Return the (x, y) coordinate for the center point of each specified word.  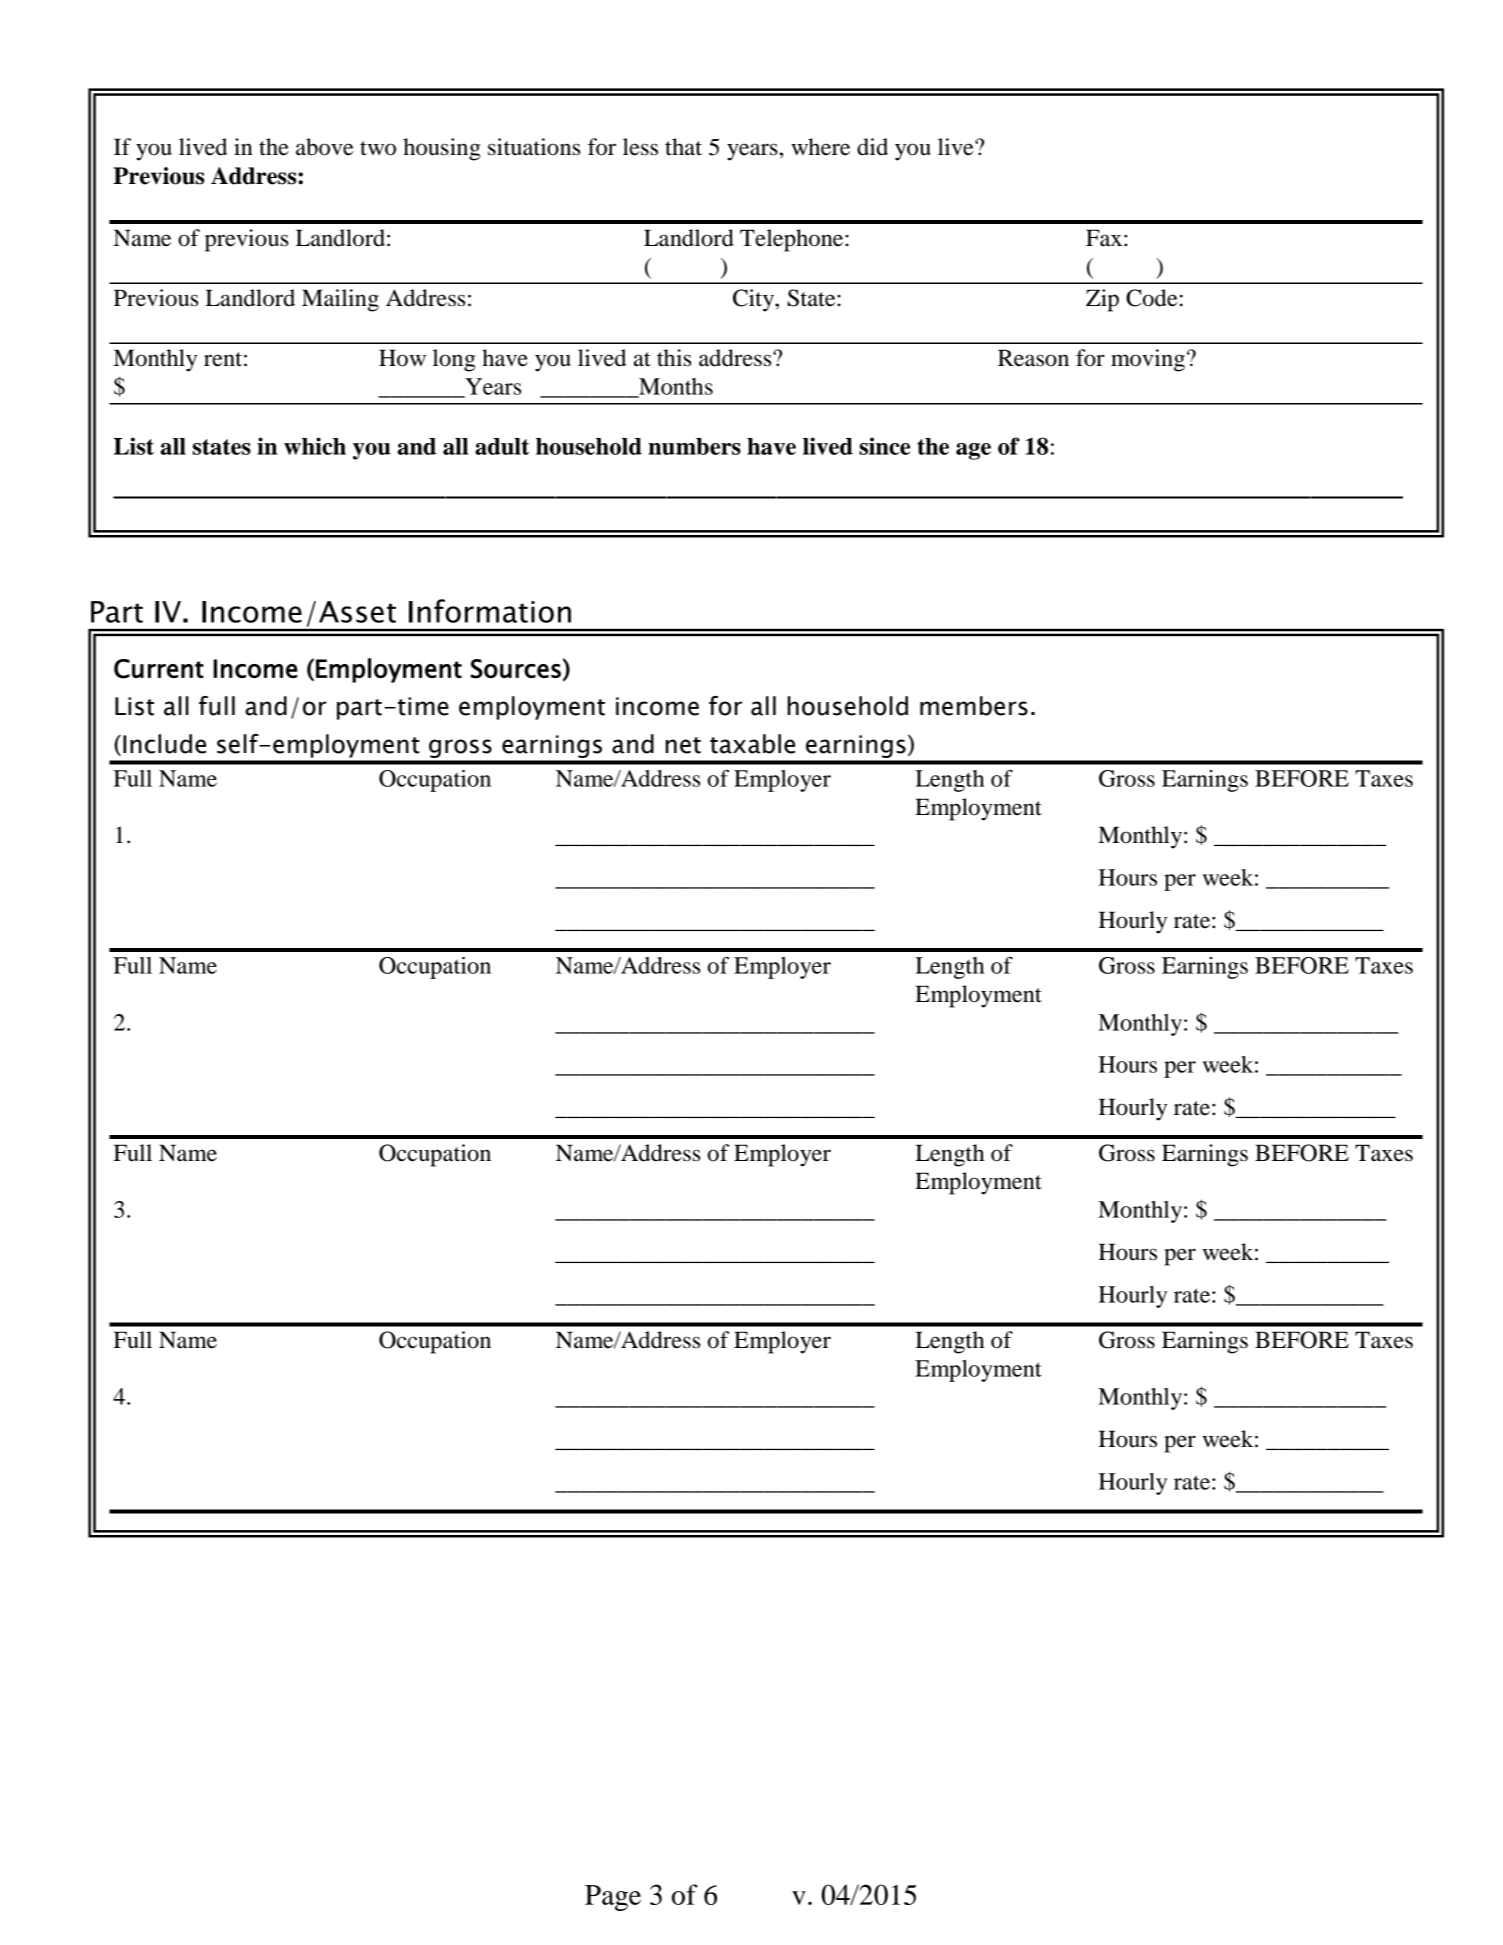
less (640, 147)
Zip (1102, 300)
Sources (516, 669)
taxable (752, 744)
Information (490, 611)
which (315, 446)
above (325, 147)
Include (164, 744)
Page (613, 1898)
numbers (694, 446)
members (974, 706)
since (884, 446)
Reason (1033, 358)
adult (502, 446)
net (683, 745)
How (402, 358)
